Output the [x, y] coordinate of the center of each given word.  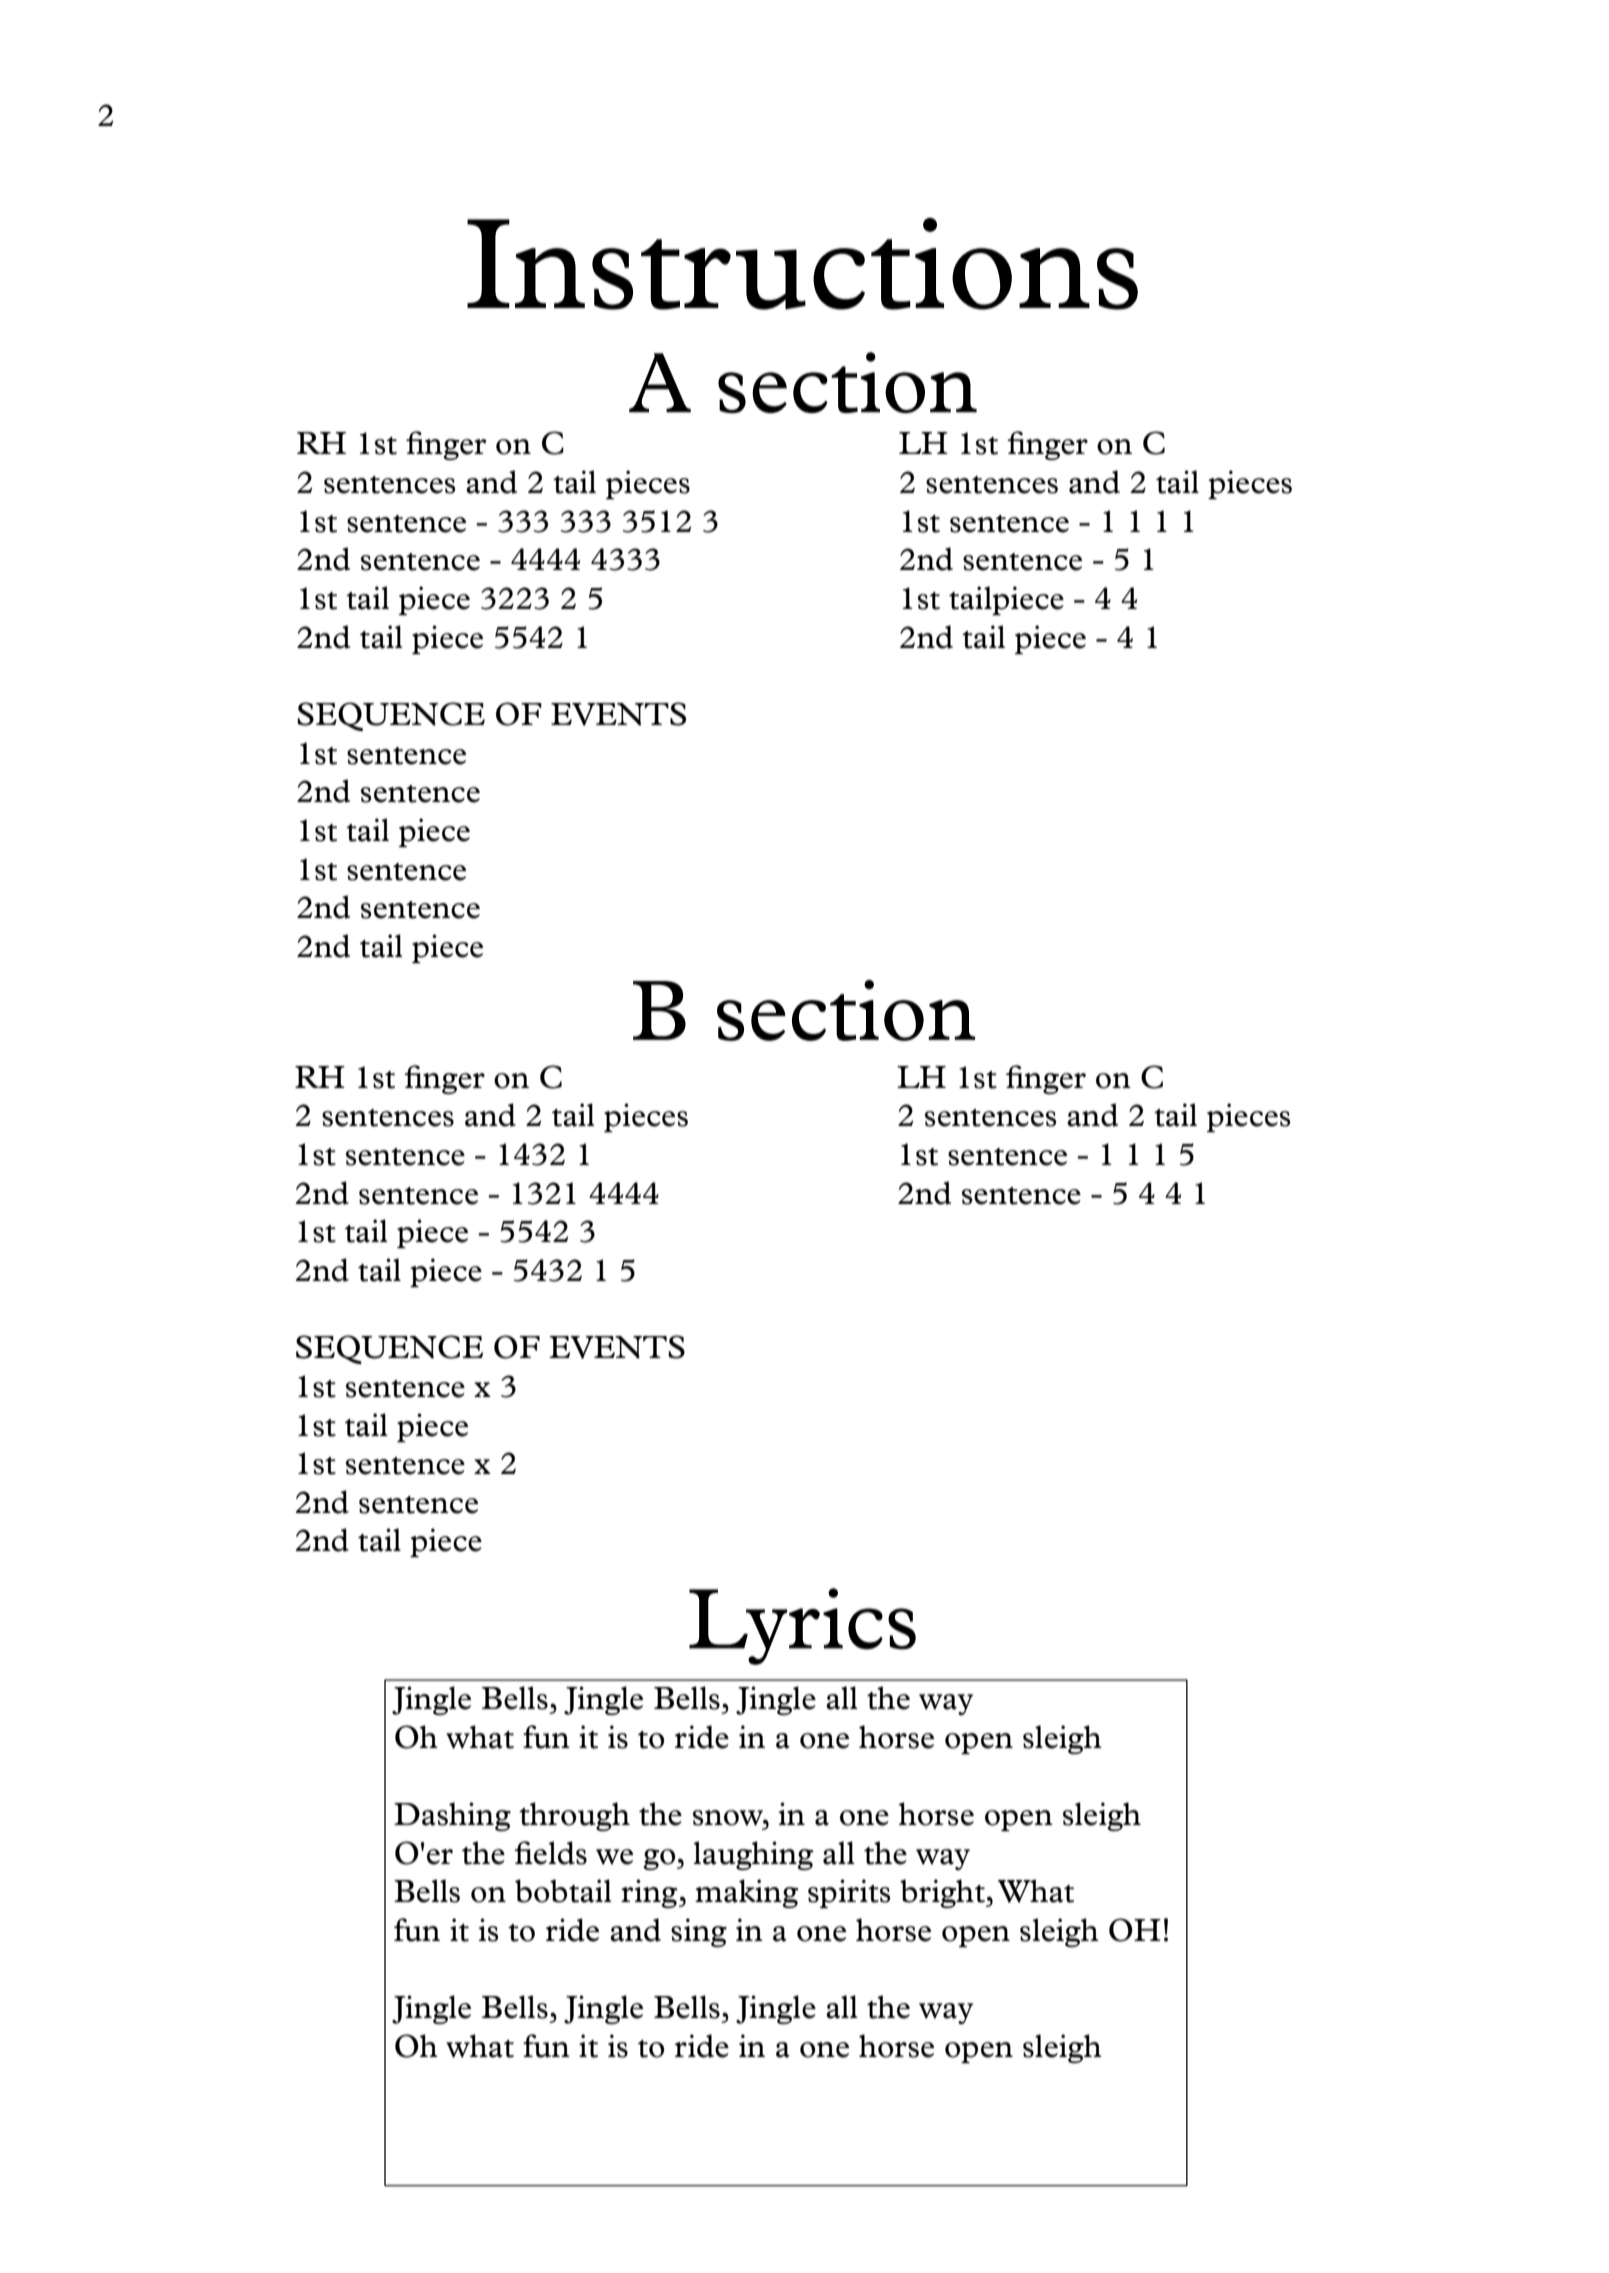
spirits [849, 1893]
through [574, 1816]
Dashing [452, 1816]
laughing [753, 1855]
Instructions [802, 264]
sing [699, 1932]
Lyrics [802, 1626]
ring [650, 1893]
